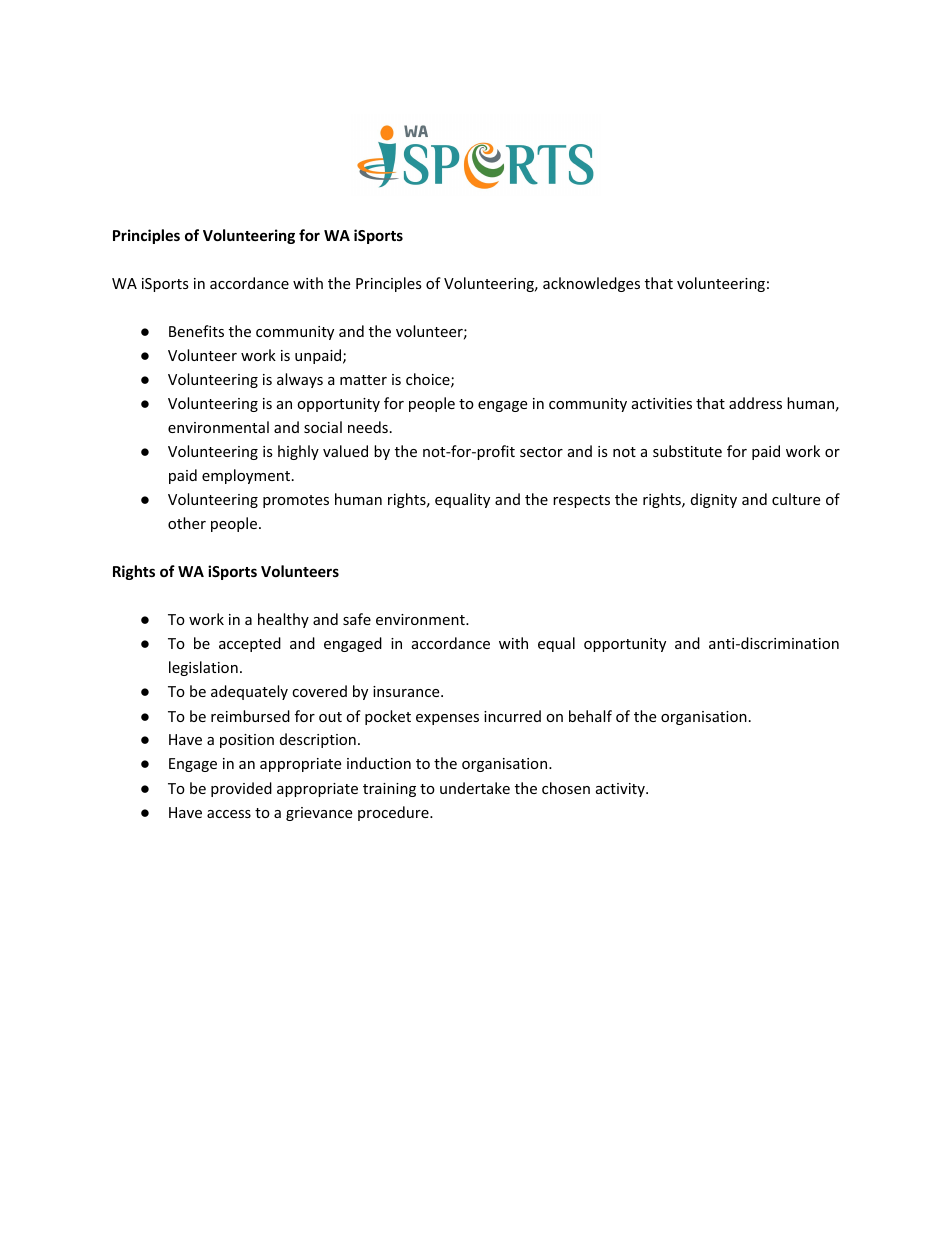 This screenshot has height=1233, width=952. Describe the element at coordinates (357, 619) in the screenshot. I see `safe` at that location.
